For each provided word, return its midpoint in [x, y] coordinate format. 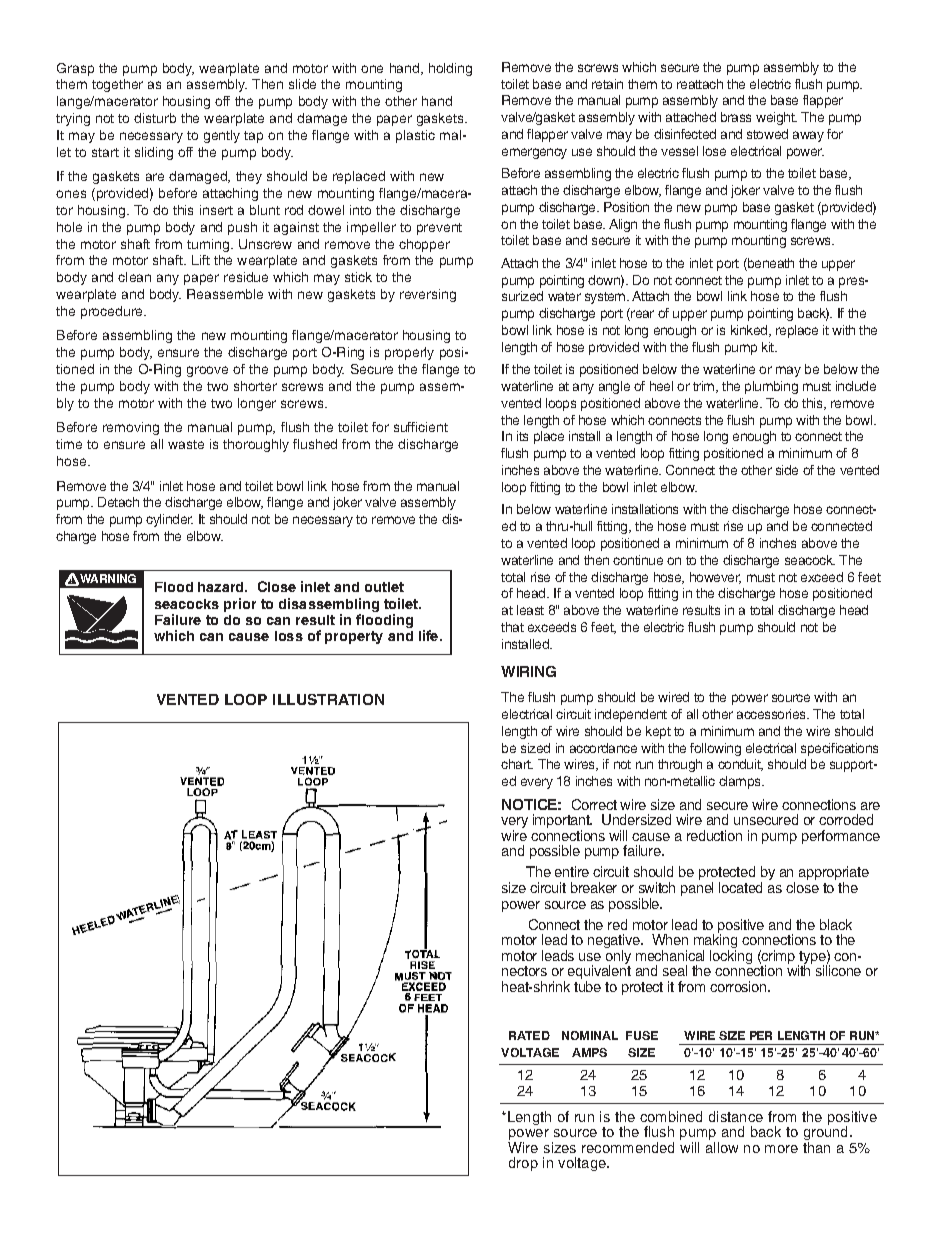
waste [186, 444]
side [787, 470]
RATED [529, 1035]
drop [523, 1164]
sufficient [421, 427]
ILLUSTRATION [328, 699]
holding [450, 69]
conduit [740, 765]
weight [776, 118]
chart [517, 764]
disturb [155, 118]
